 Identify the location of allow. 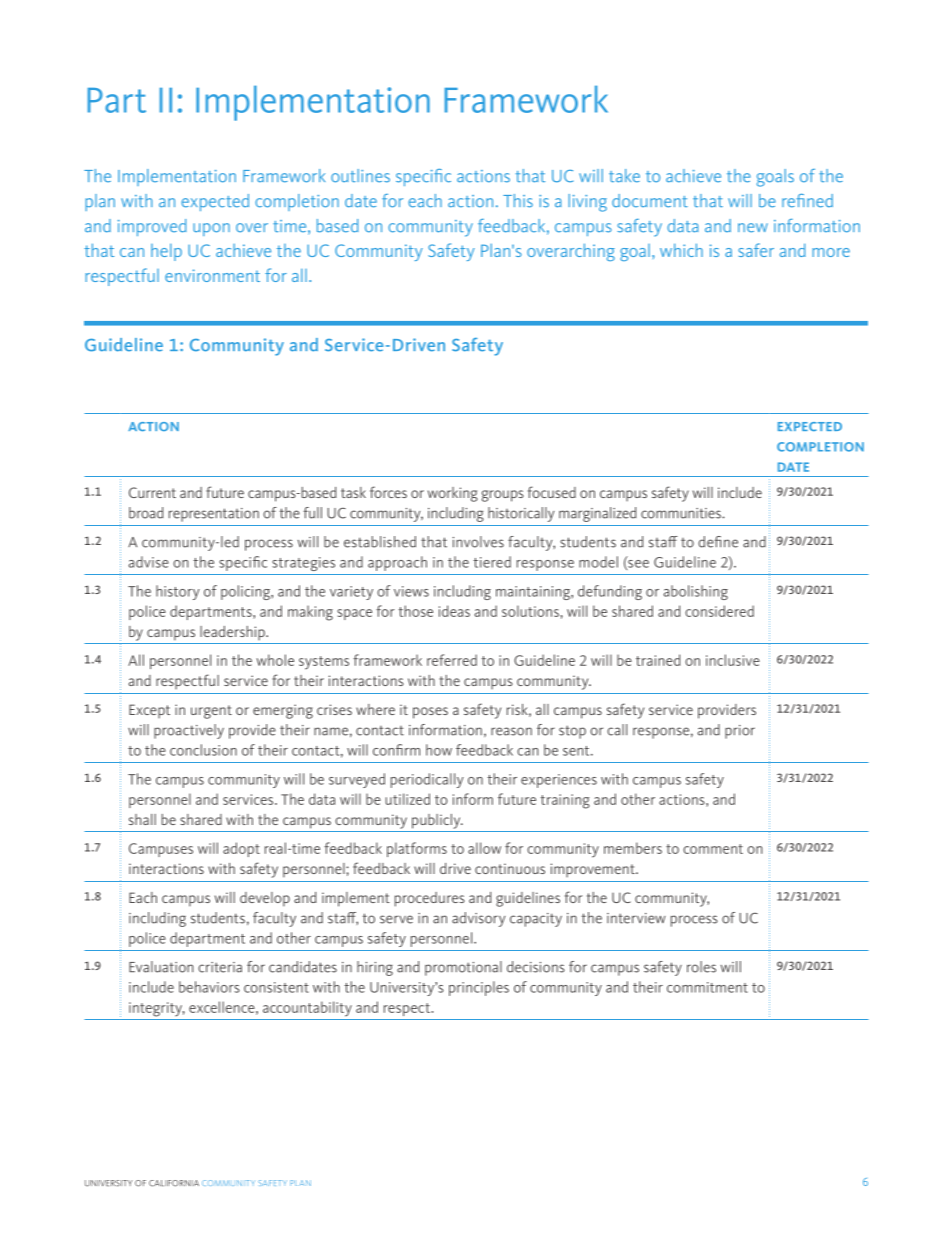
(484, 848).
